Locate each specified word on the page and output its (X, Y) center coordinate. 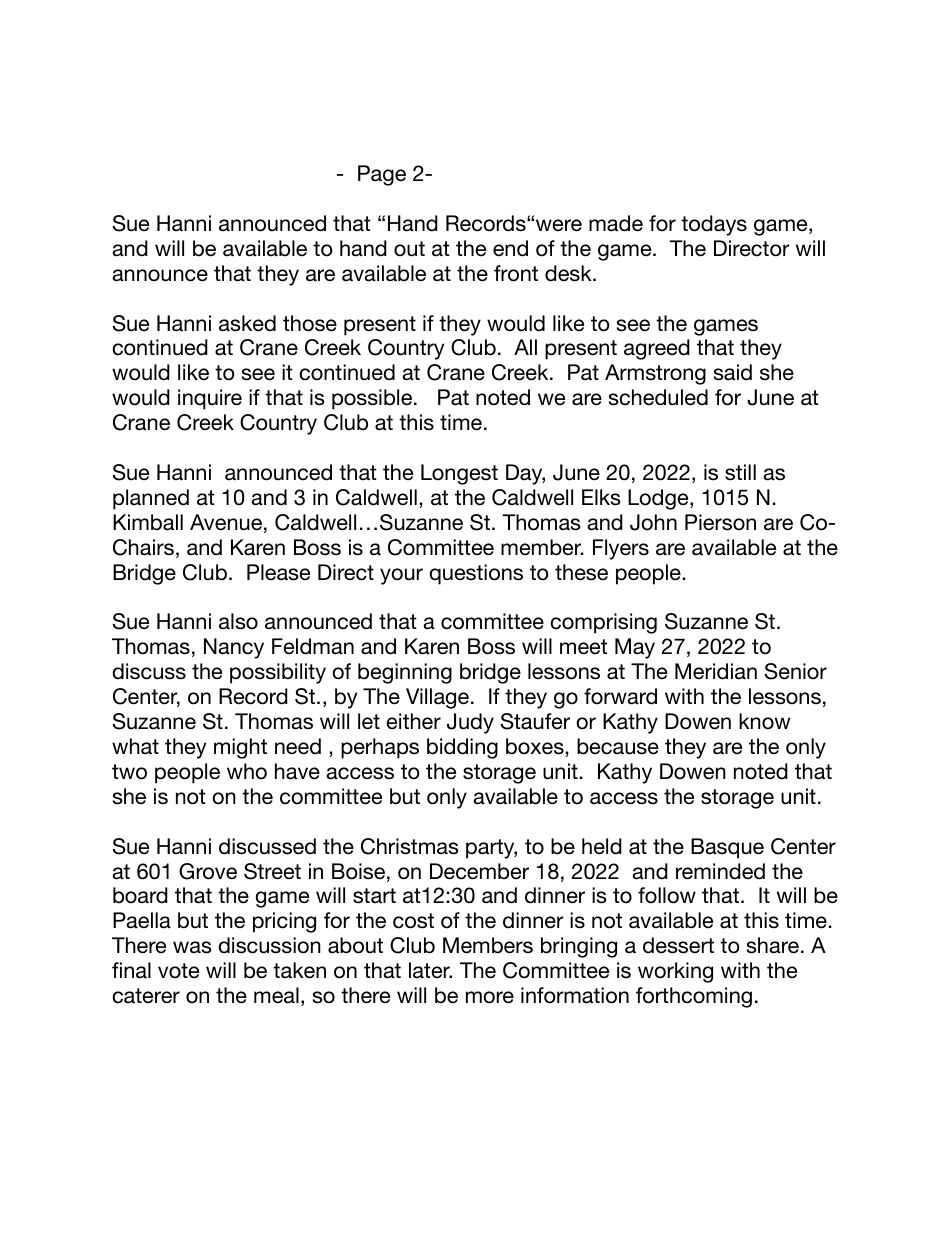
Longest (459, 474)
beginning (405, 673)
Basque (727, 848)
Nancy (234, 648)
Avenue (226, 522)
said (733, 372)
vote (178, 971)
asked (247, 323)
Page (382, 175)
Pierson (720, 522)
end (510, 248)
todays (714, 225)
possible (372, 399)
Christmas (410, 846)
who (247, 771)
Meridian (716, 671)
